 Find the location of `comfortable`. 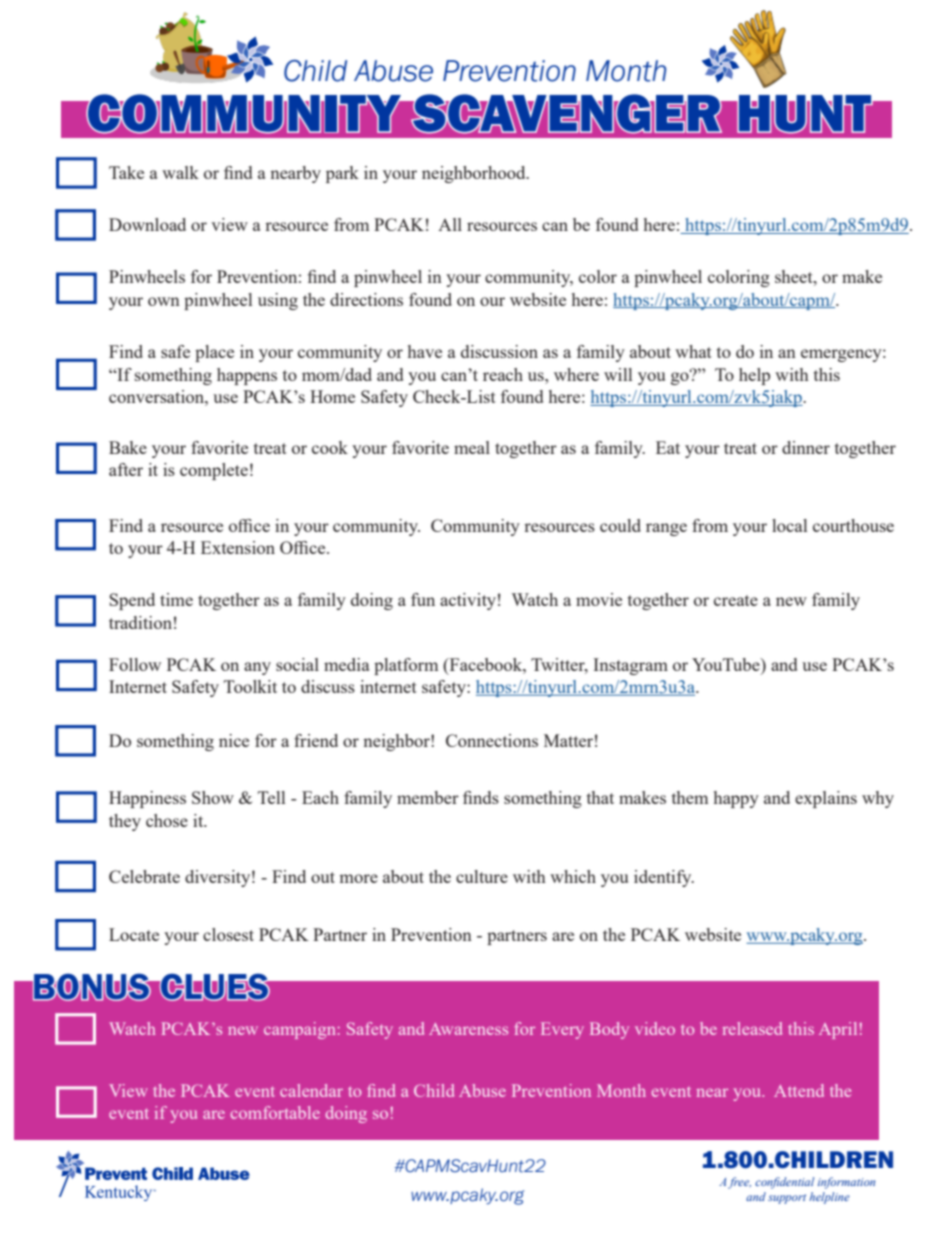

comfortable is located at coordinates (275, 1112).
